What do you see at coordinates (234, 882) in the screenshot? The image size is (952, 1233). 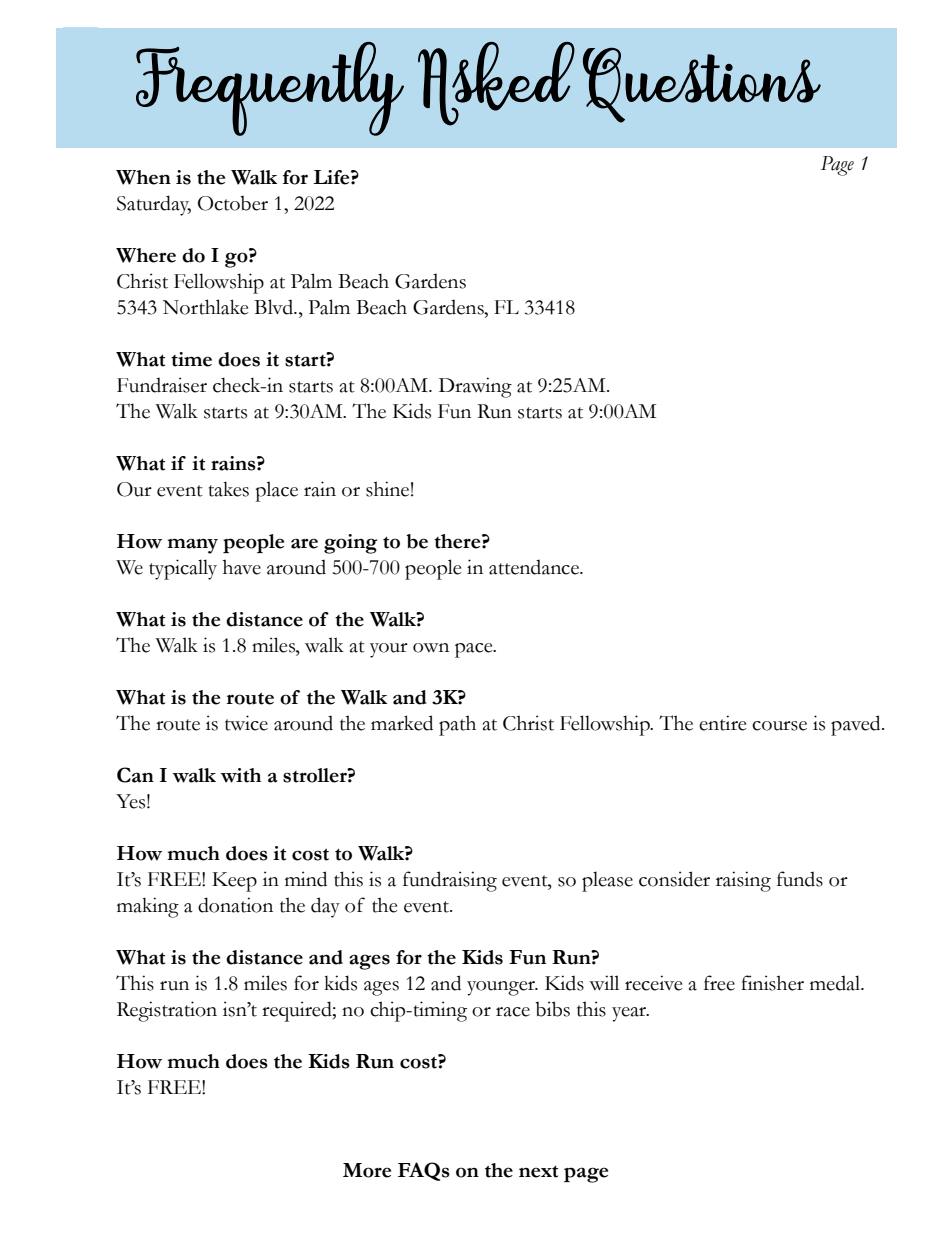 I see `Keep` at bounding box center [234, 882].
